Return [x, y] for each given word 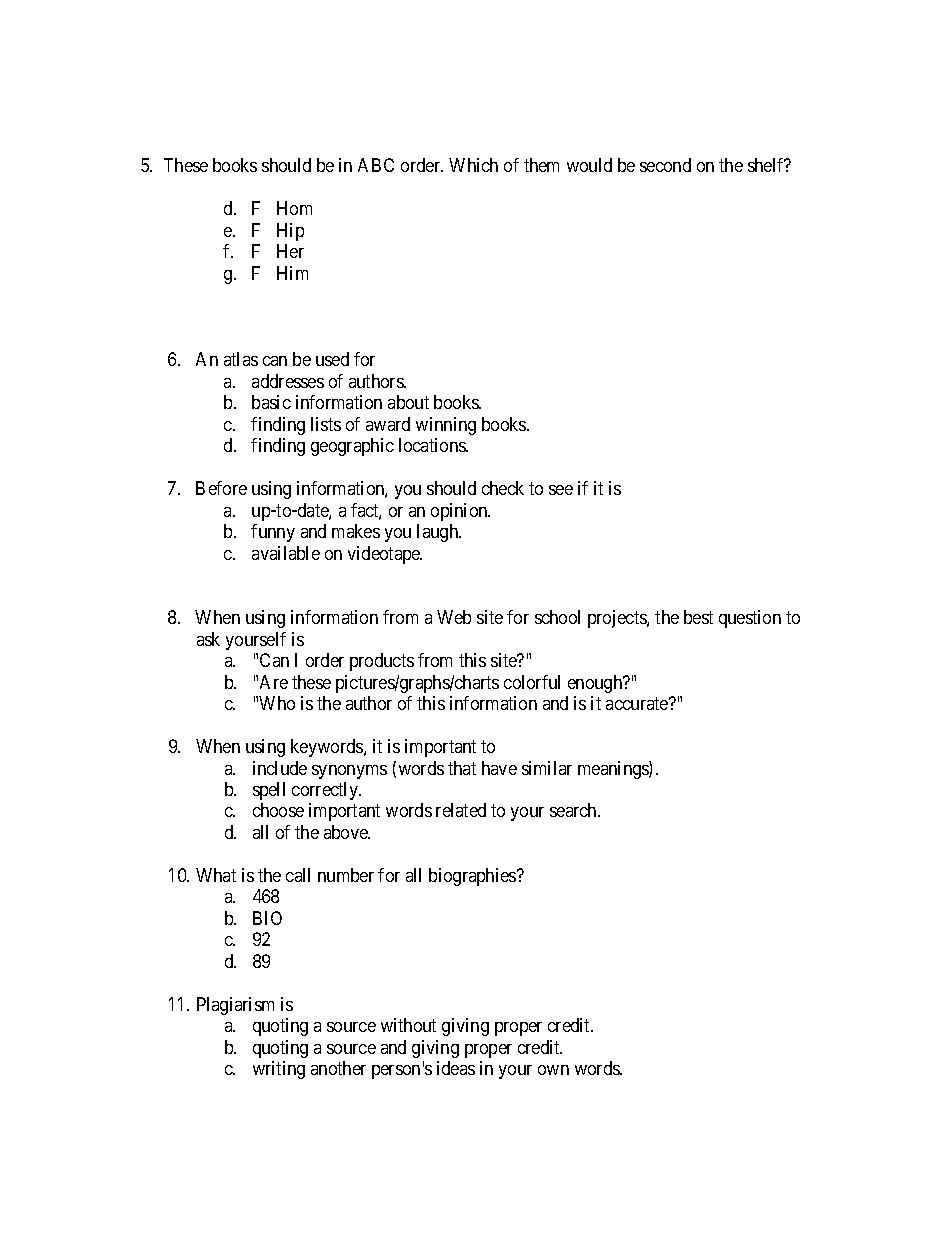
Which [473, 165]
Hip [290, 232]
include [280, 768]
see [561, 490]
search [574, 810]
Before [221, 488]
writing [279, 1070]
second [665, 165]
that [462, 768]
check [503, 488]
